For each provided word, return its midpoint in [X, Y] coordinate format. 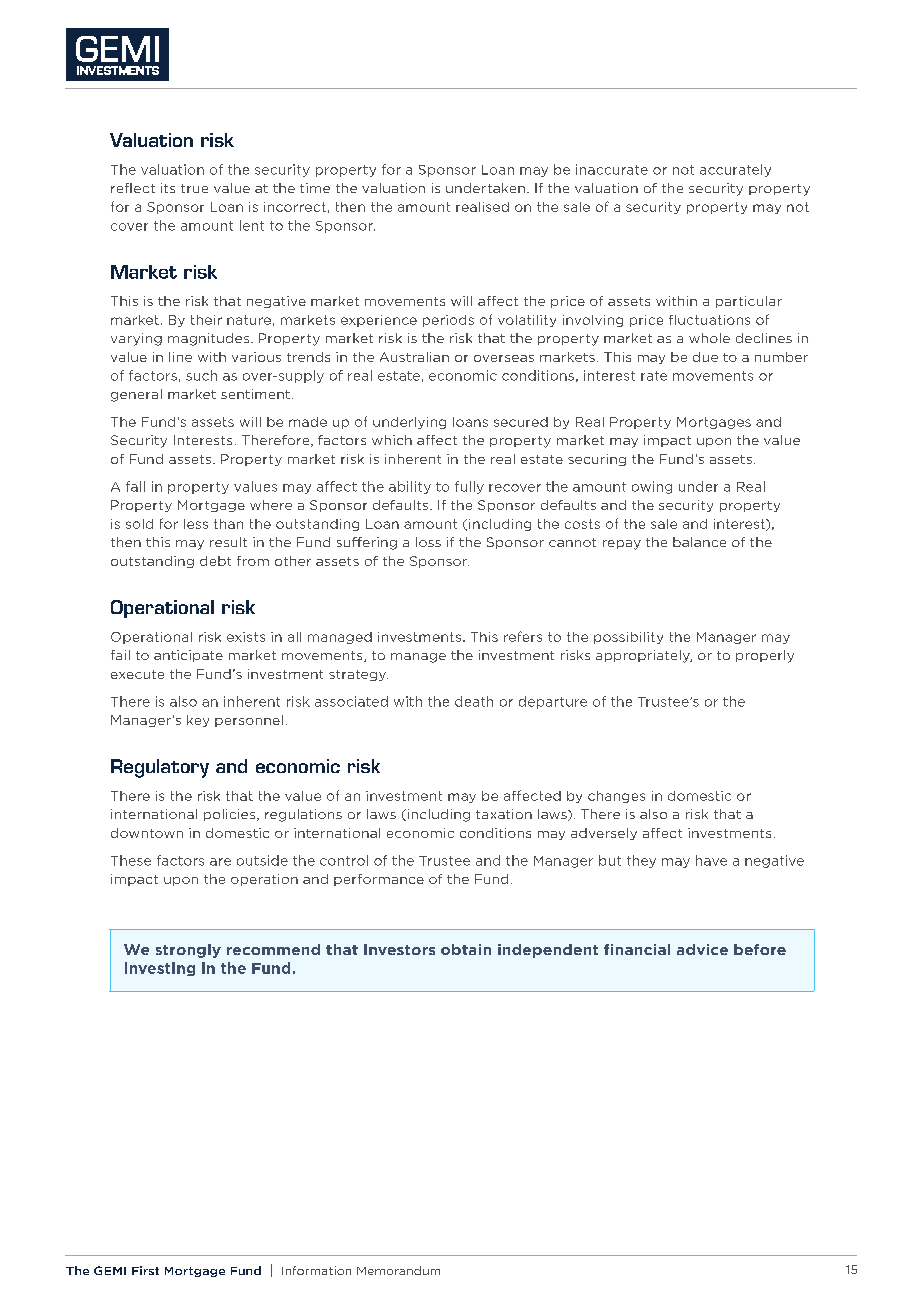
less [196, 524]
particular [749, 302]
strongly [188, 951]
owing [652, 487]
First [145, 1270]
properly [765, 656]
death [474, 701]
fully [469, 487]
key [198, 721]
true [194, 188]
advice [702, 949]
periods [448, 321]
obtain [466, 949]
